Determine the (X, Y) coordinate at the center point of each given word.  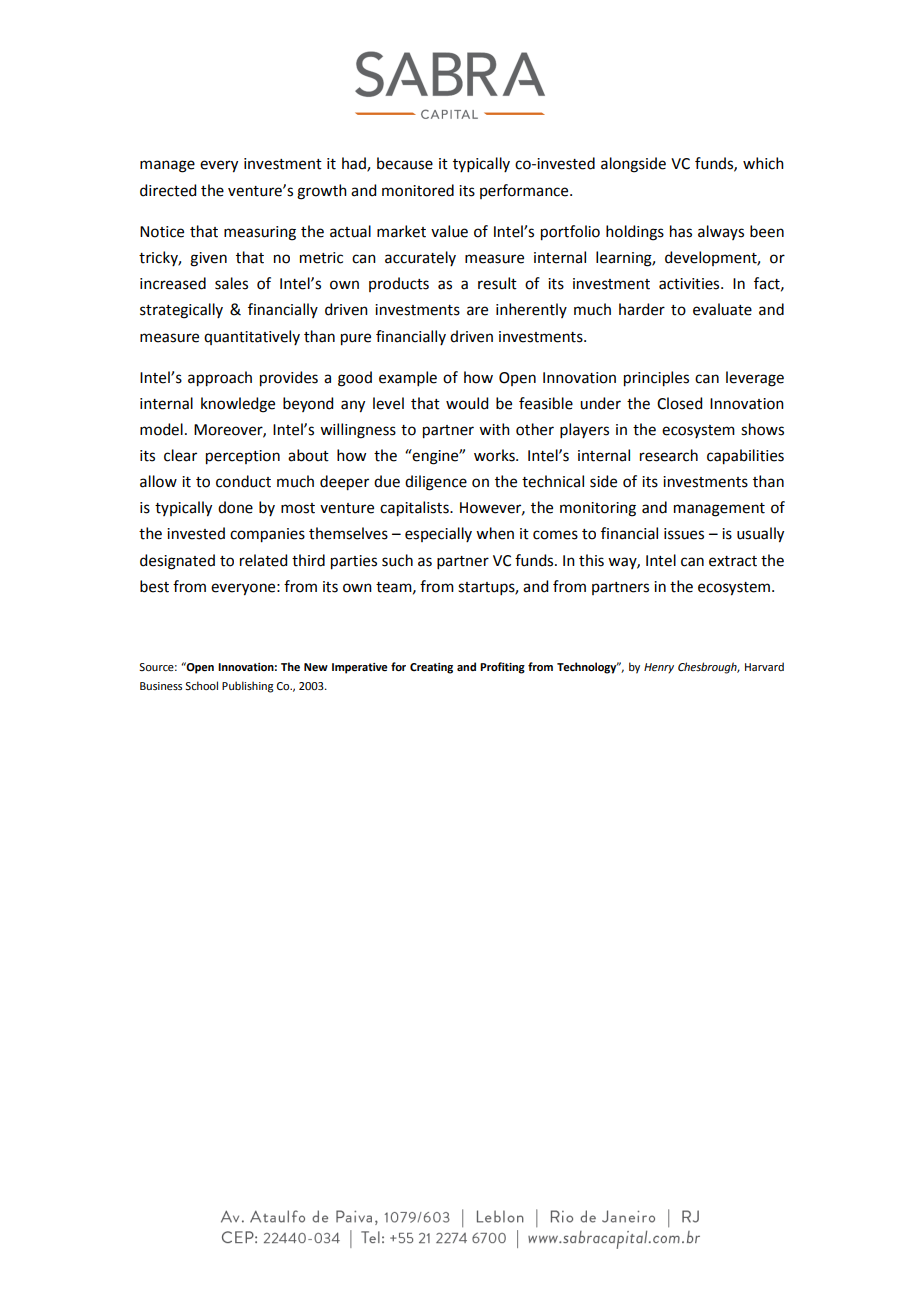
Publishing (248, 687)
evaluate (722, 309)
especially (438, 534)
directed (168, 190)
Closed (679, 403)
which (763, 163)
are (477, 311)
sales (231, 283)
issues (684, 534)
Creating (431, 668)
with (494, 429)
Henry (659, 668)
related (263, 560)
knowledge (238, 405)
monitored (418, 190)
